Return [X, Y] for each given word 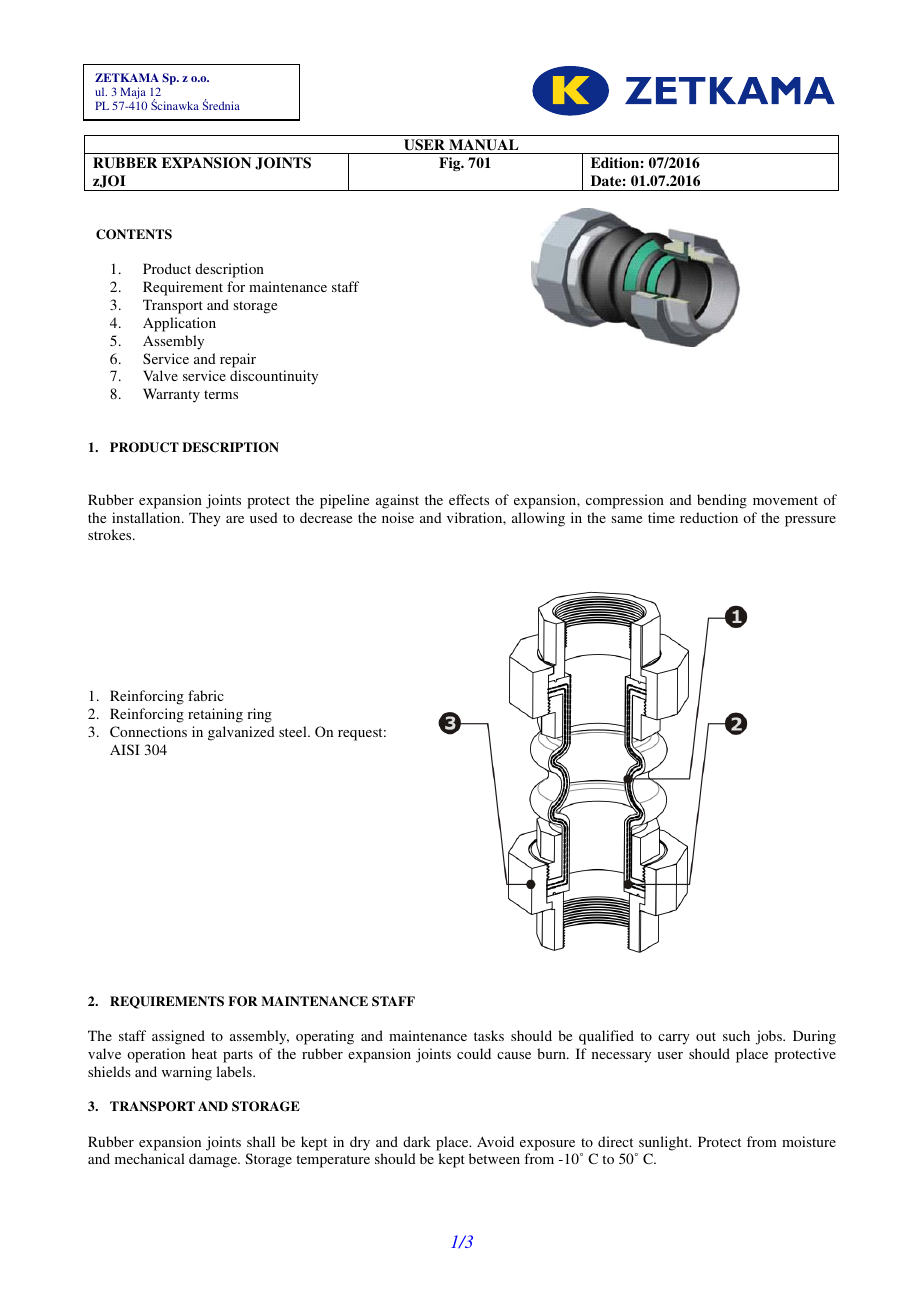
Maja [133, 94]
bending [722, 501]
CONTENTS [134, 234]
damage [214, 1160]
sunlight [665, 1143]
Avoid [495, 1141]
